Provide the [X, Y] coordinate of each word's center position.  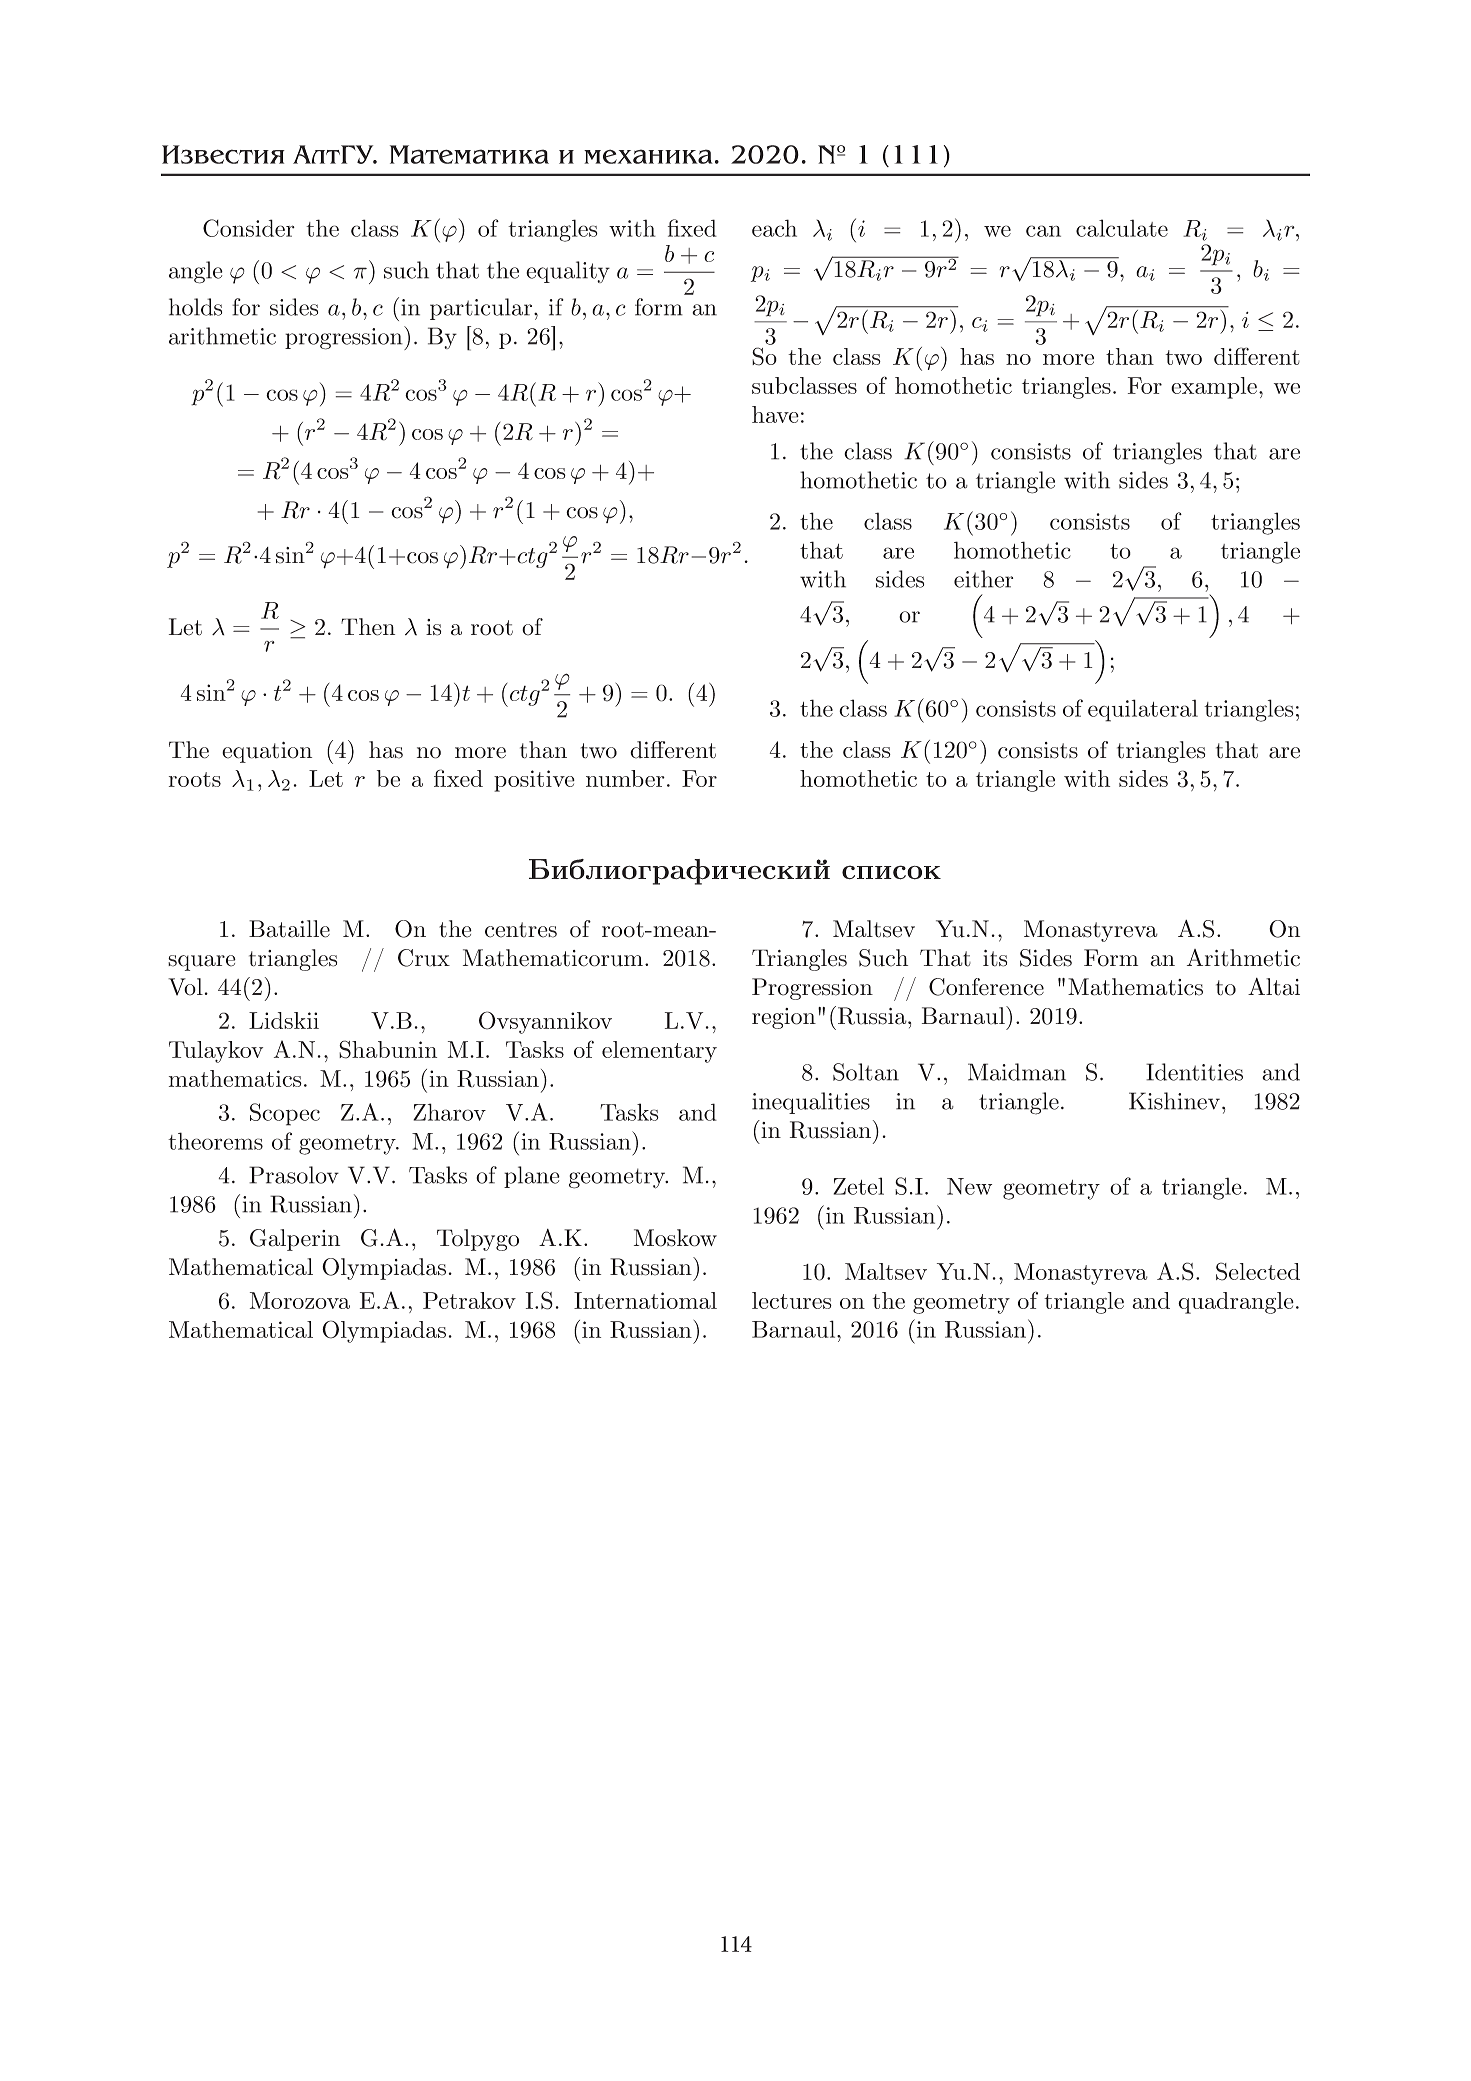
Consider [249, 228]
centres [521, 930]
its [995, 958]
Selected [1258, 1271]
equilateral [1143, 710]
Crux [424, 958]
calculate [1122, 228]
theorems [215, 1141]
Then [368, 627]
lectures [792, 1300]
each [774, 228]
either [983, 579]
